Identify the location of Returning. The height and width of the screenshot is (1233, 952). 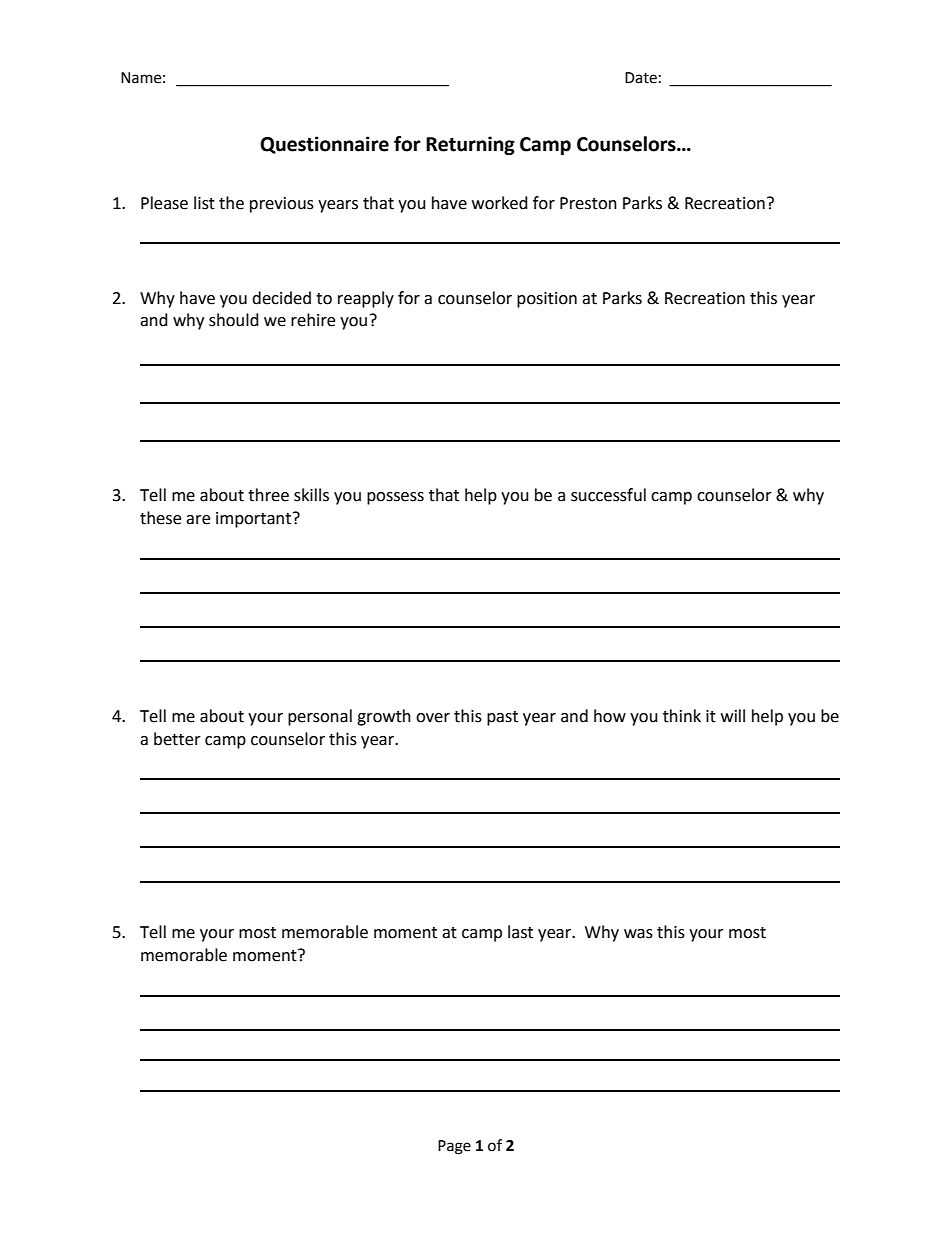
(470, 145).
